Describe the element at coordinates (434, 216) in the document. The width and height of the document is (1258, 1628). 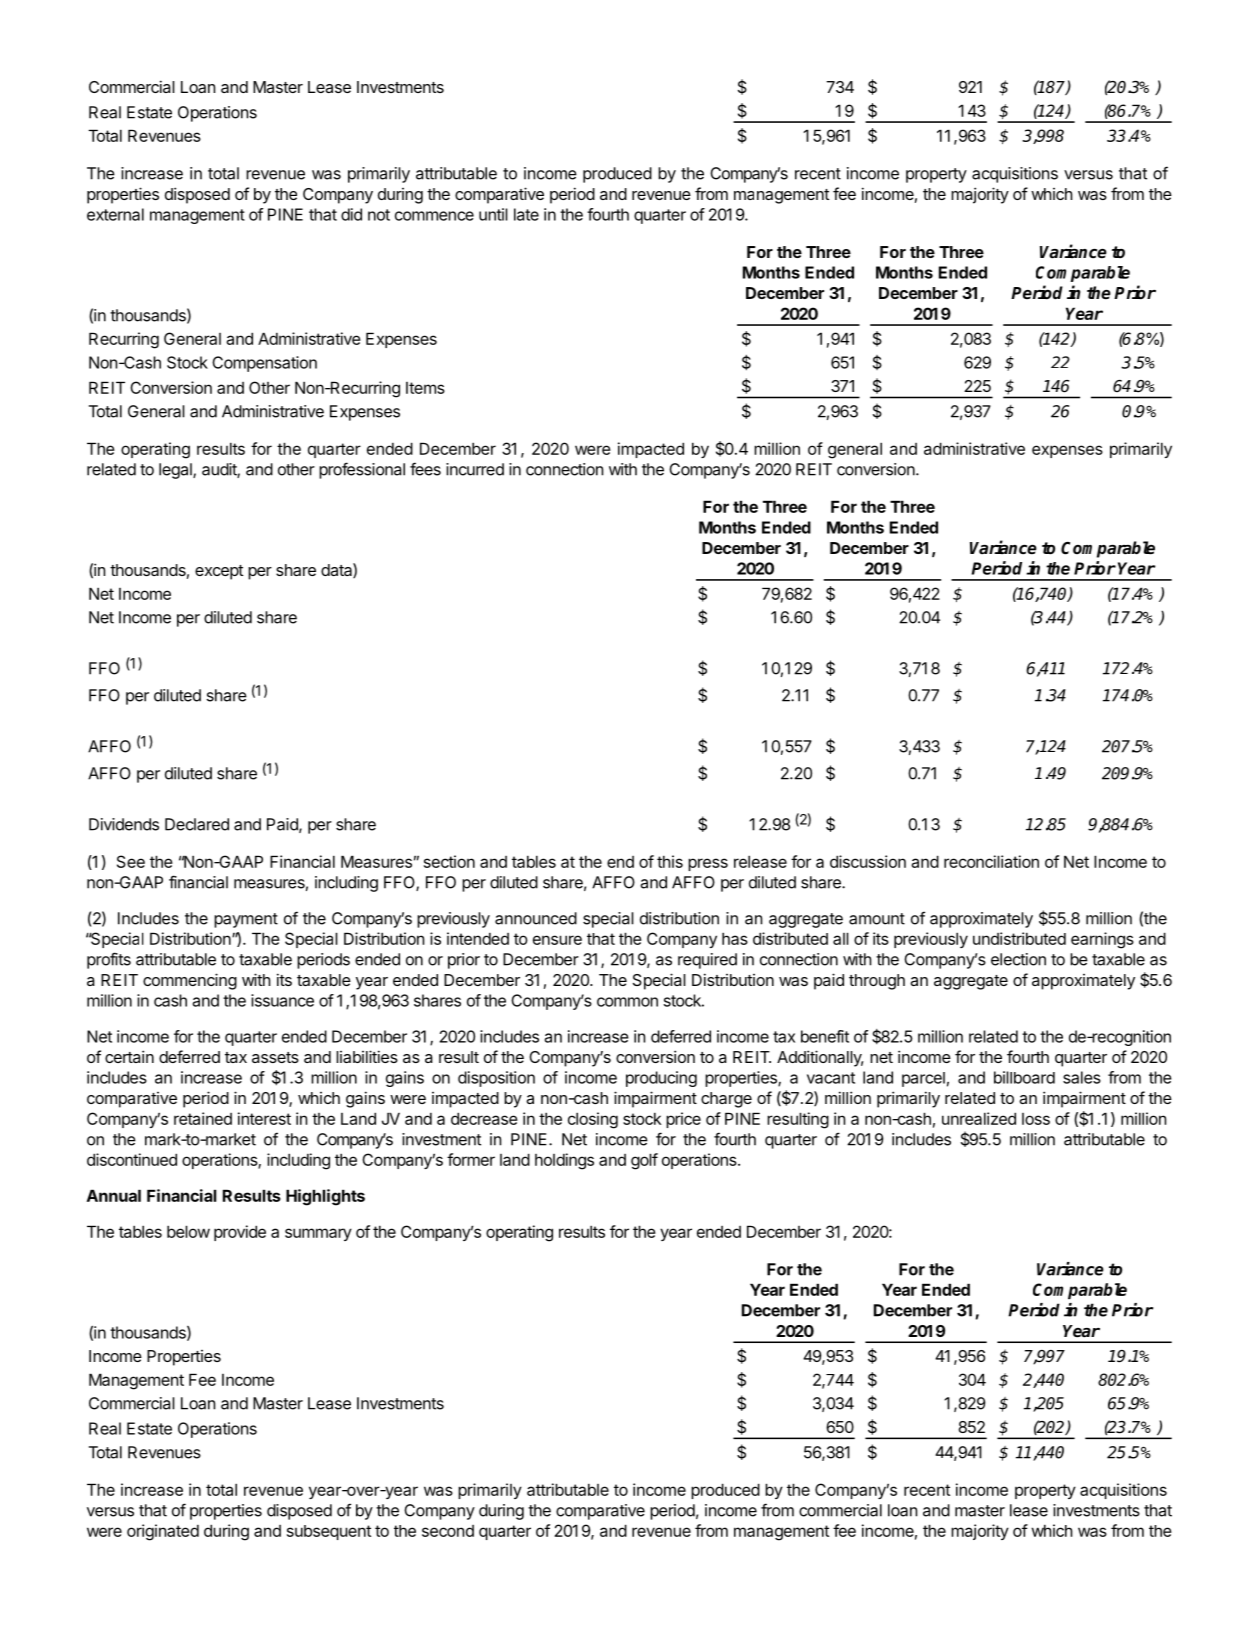
I see `commence` at that location.
